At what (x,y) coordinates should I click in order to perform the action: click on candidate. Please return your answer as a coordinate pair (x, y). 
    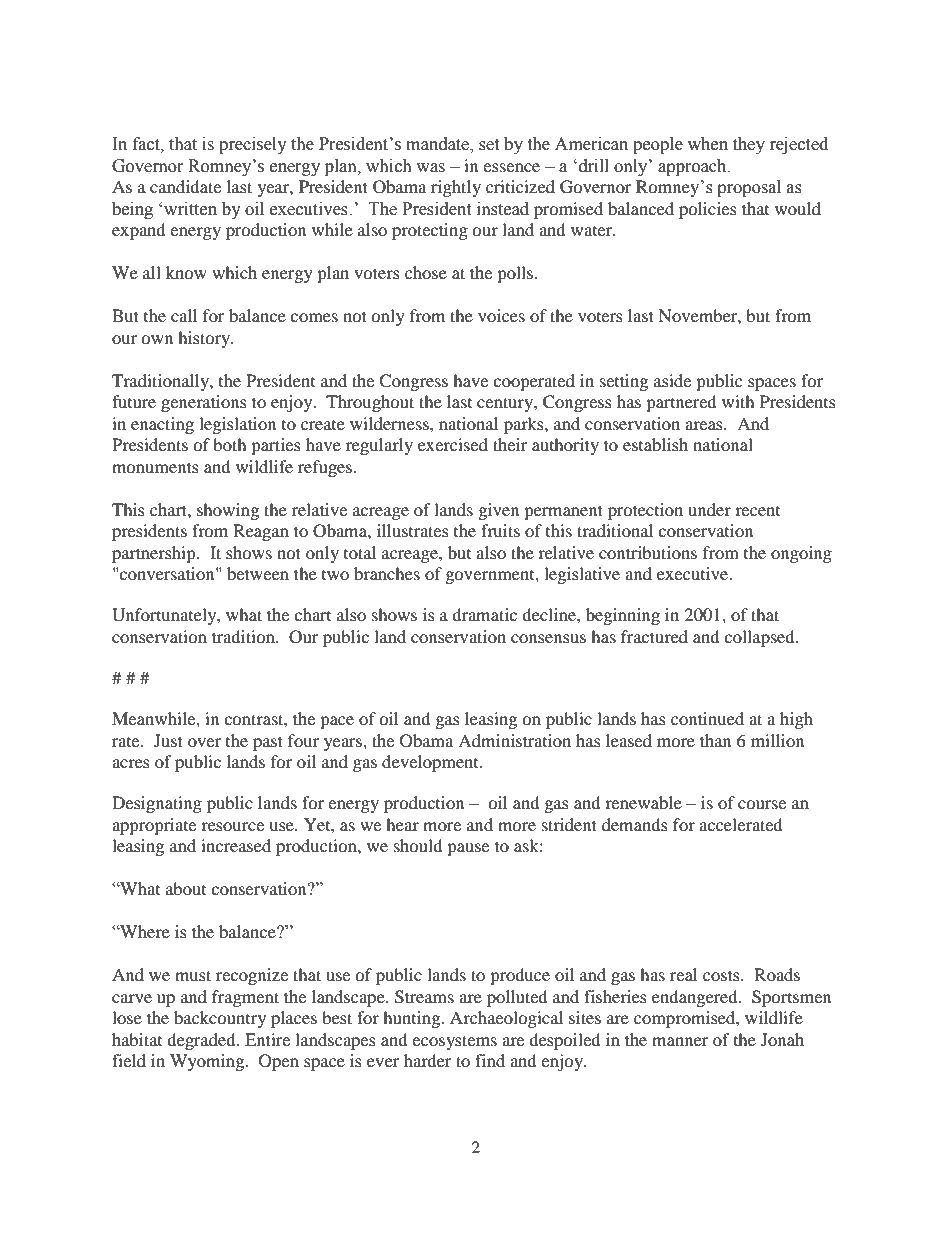
    Looking at the image, I should click on (185, 186).
